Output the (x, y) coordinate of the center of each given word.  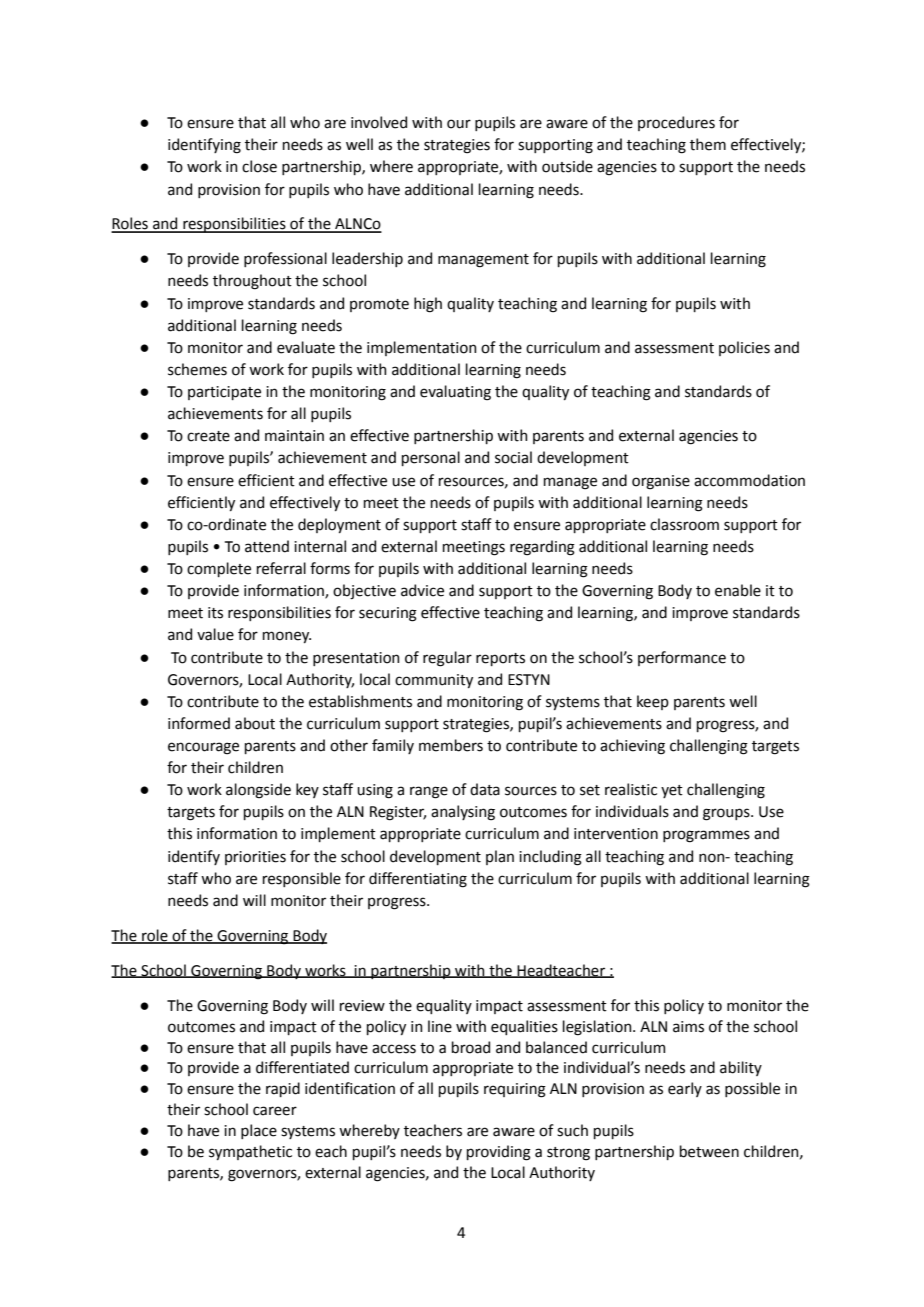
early (685, 1089)
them (708, 144)
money (287, 637)
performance (682, 658)
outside (567, 166)
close (259, 166)
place (259, 1131)
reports (500, 659)
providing (499, 1153)
